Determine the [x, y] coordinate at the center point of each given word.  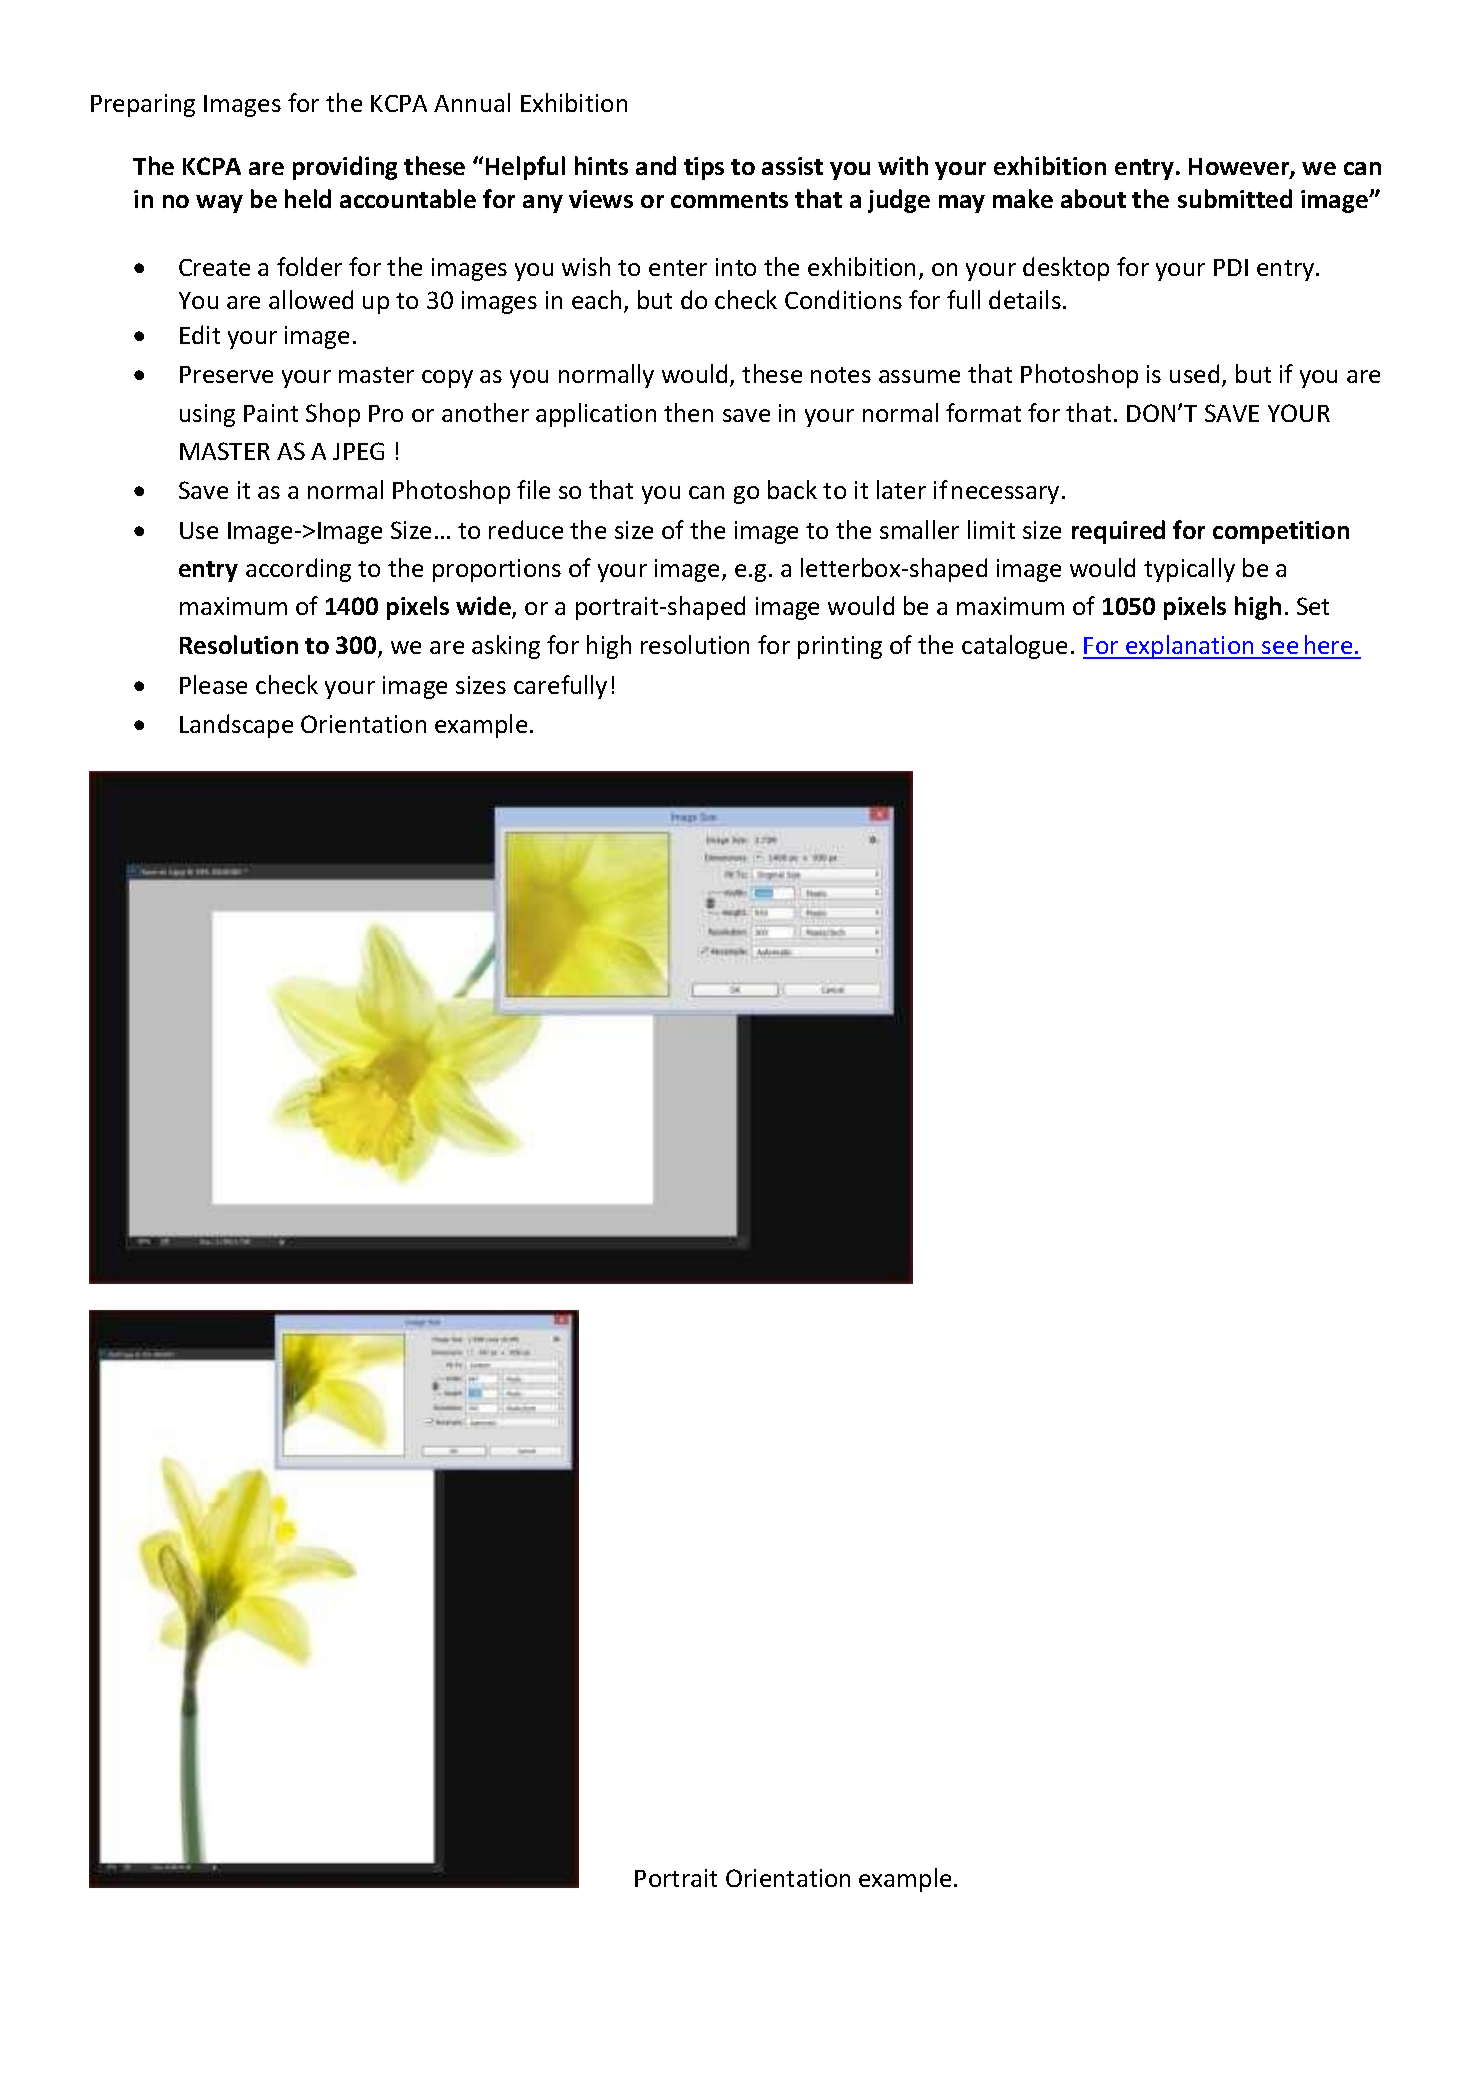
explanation [1190, 647]
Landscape [236, 726]
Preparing [143, 105]
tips [704, 168]
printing [840, 647]
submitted [1235, 198]
